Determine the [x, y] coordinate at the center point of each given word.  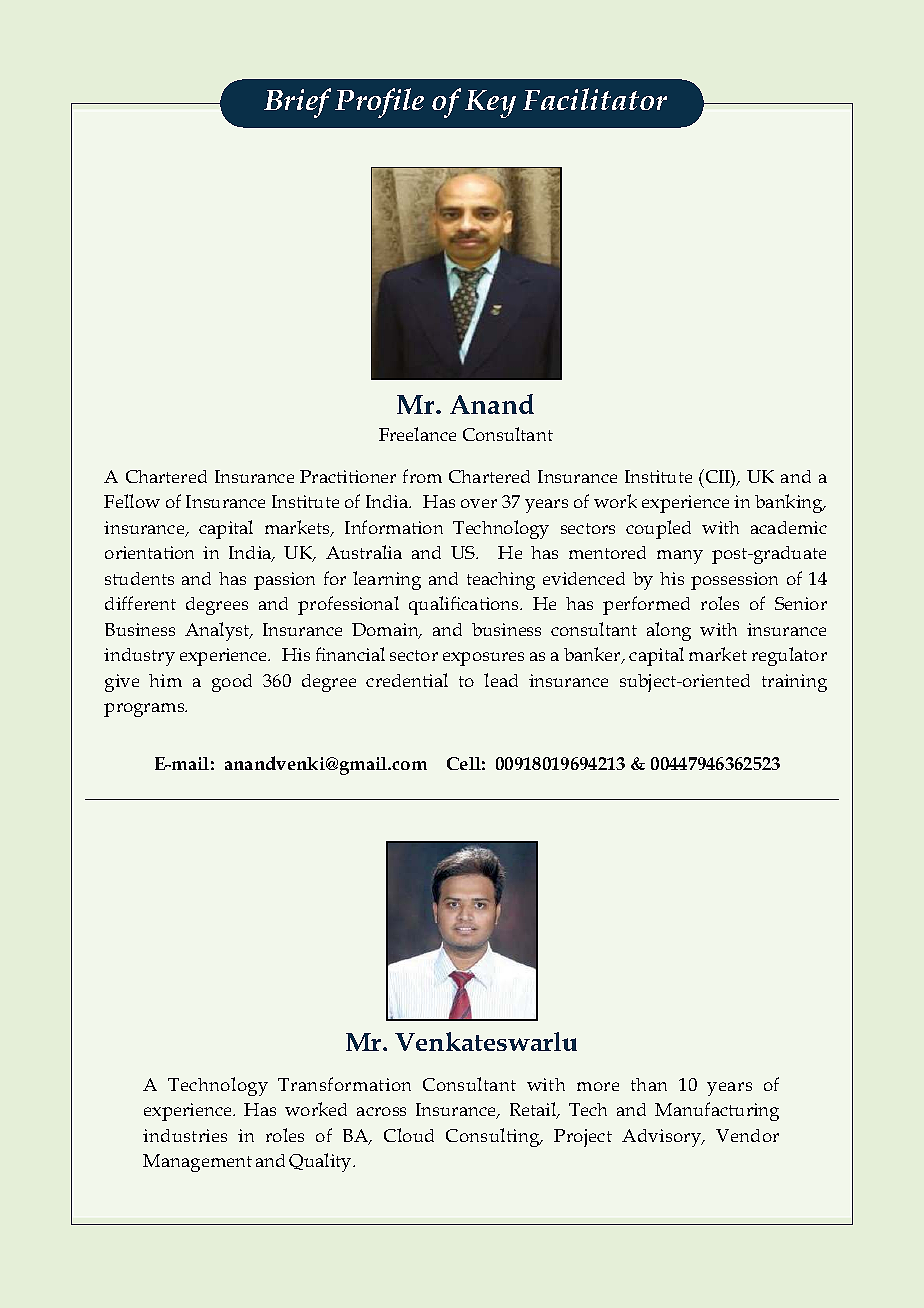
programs [145, 710]
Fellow [132, 501]
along [669, 631]
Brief [297, 103]
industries [185, 1135]
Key [490, 104]
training [794, 683]
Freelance [417, 434]
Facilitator [595, 99]
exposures [483, 659]
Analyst [218, 631]
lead [501, 680]
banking [790, 503]
